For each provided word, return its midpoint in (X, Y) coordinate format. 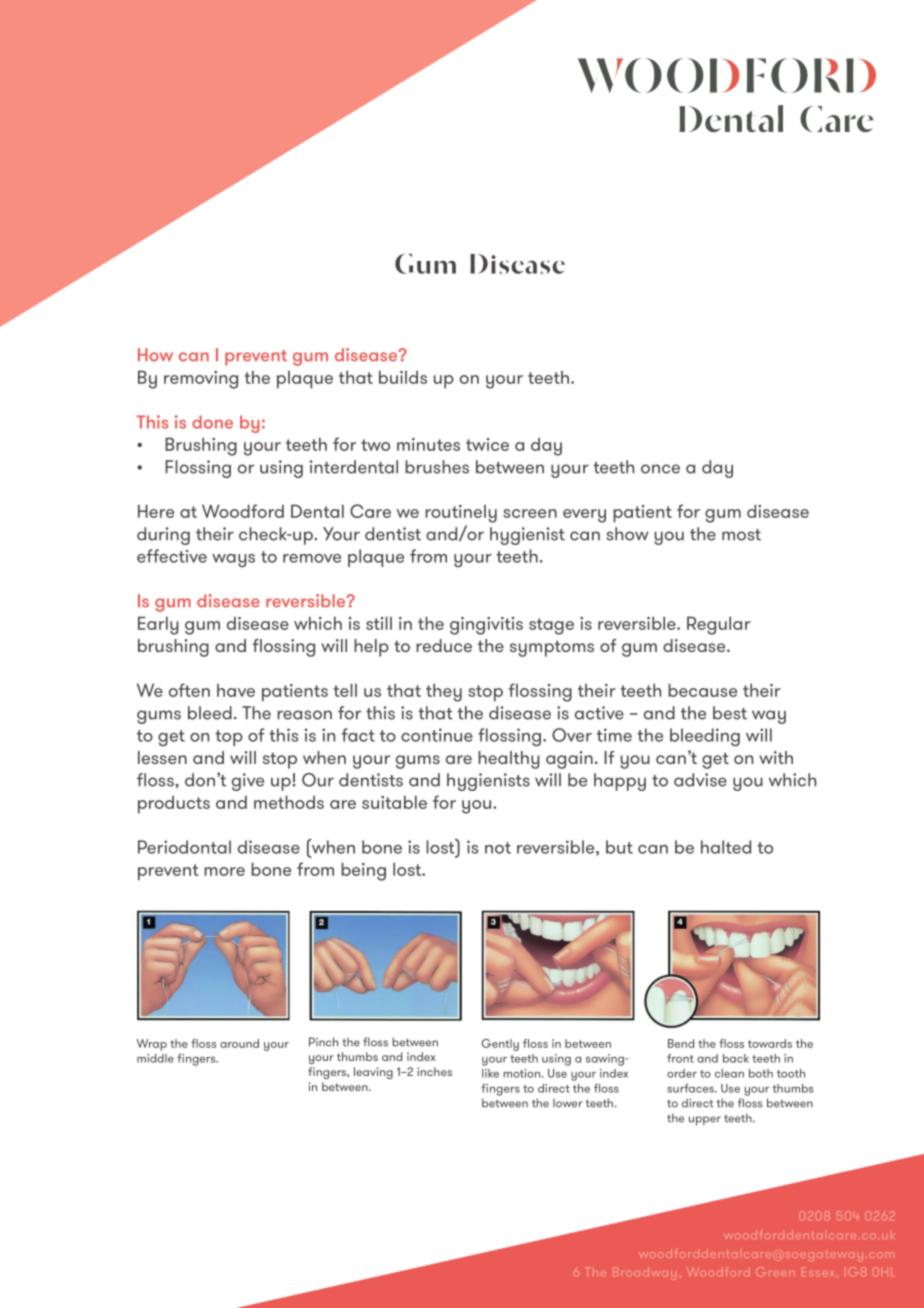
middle (155, 1058)
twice (487, 444)
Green (775, 1272)
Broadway (644, 1273)
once (660, 469)
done (212, 422)
